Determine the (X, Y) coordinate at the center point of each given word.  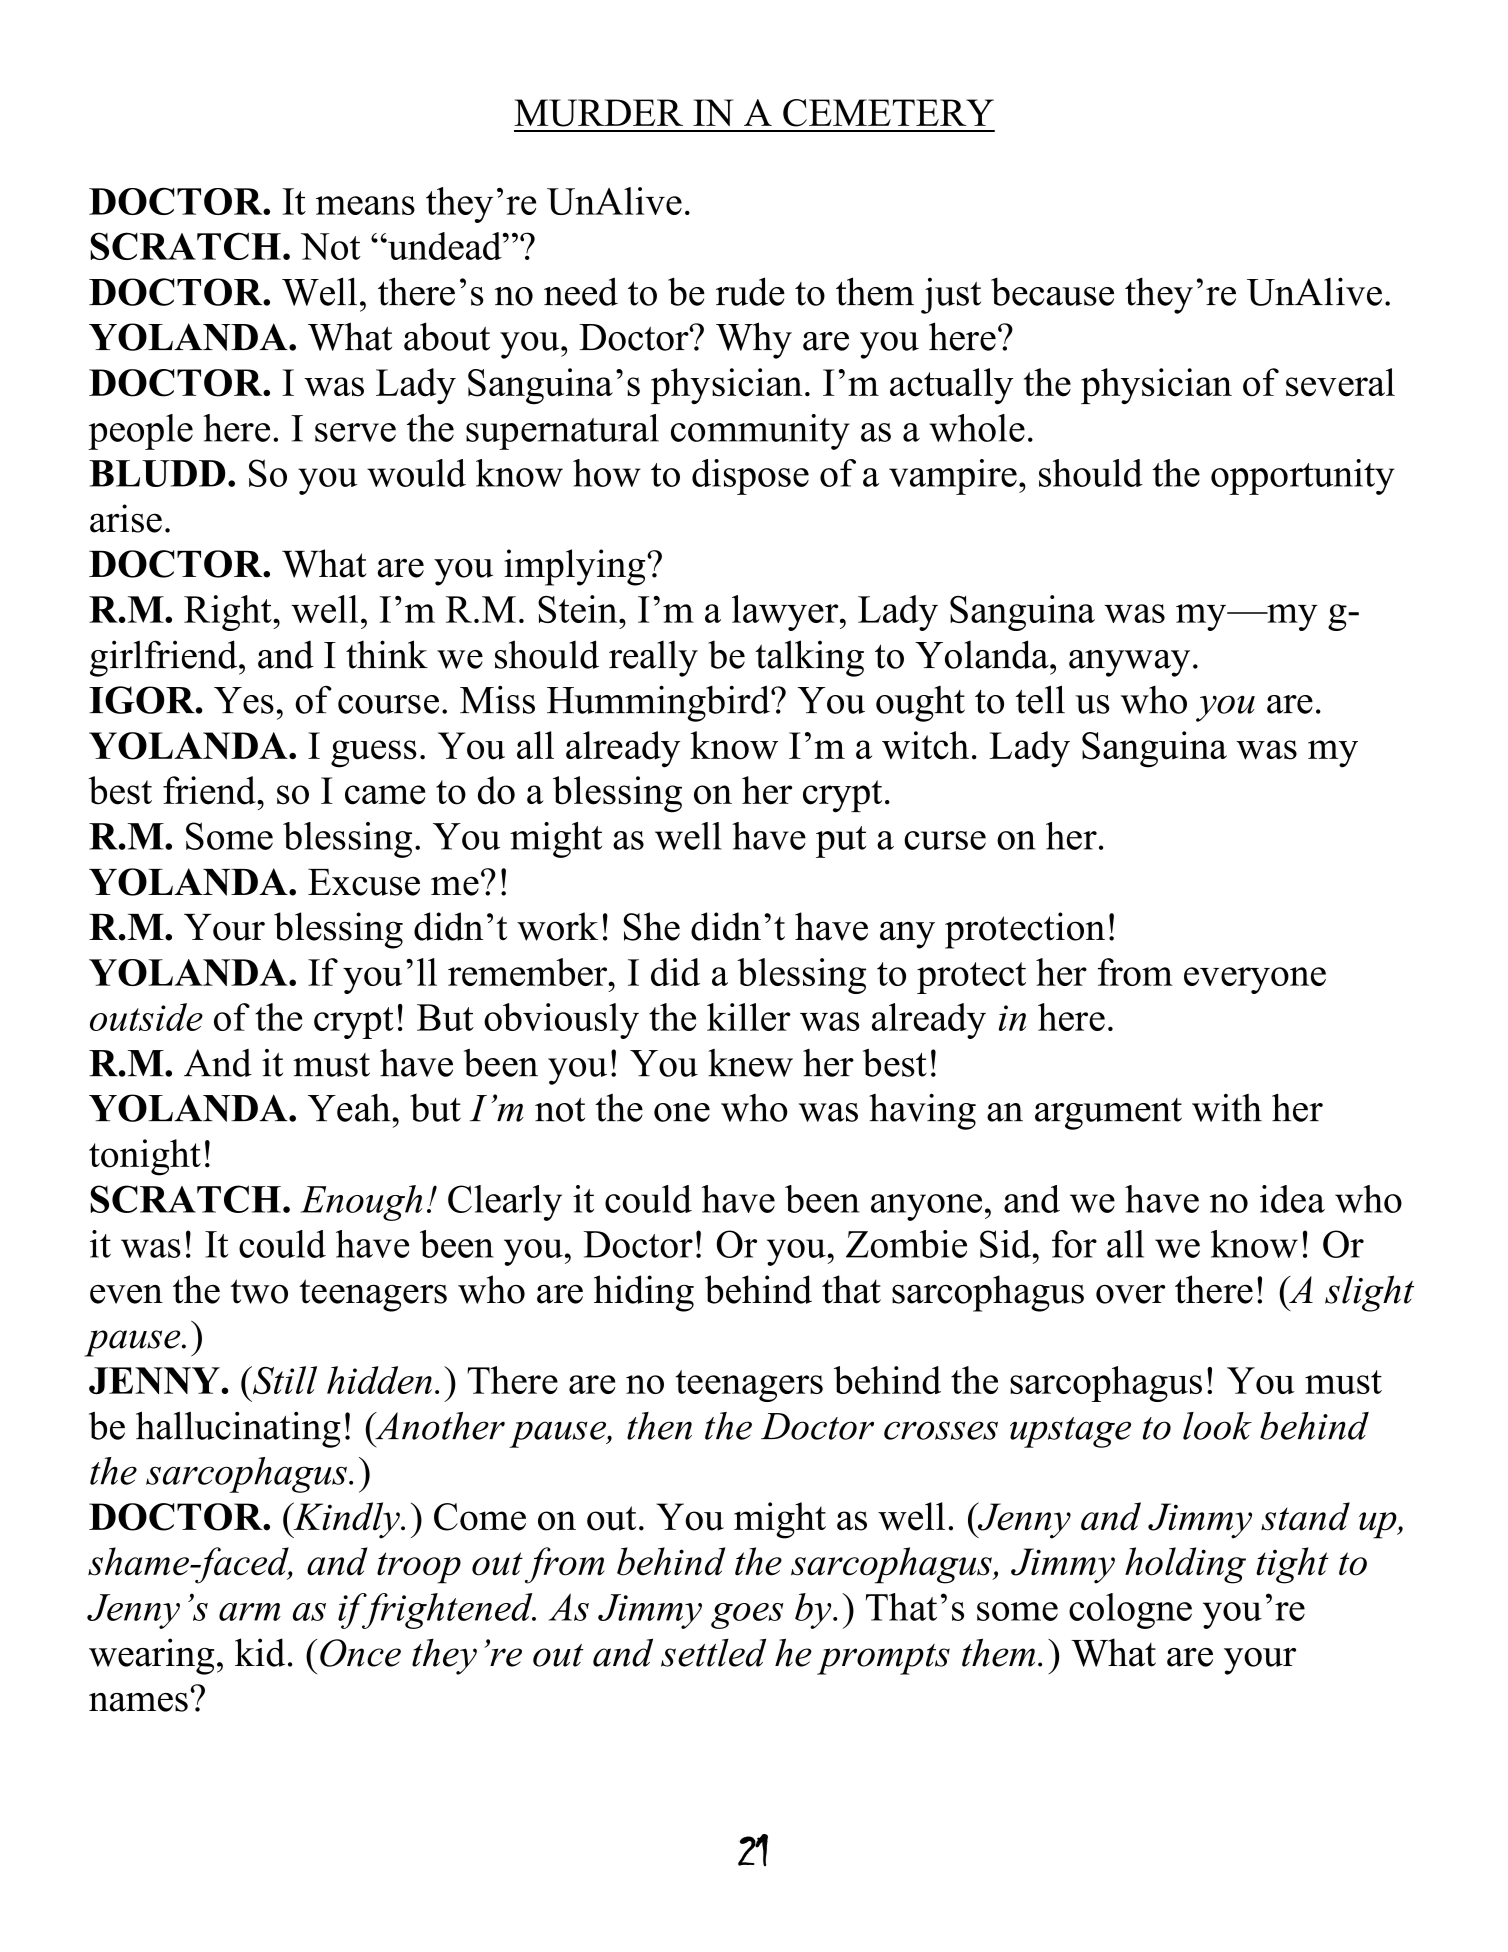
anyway (1129, 663)
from (565, 1565)
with (1227, 1108)
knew (750, 1063)
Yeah (350, 1108)
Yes (244, 700)
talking (809, 658)
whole (977, 428)
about (447, 336)
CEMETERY (888, 113)
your (1260, 1661)
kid (260, 1652)
